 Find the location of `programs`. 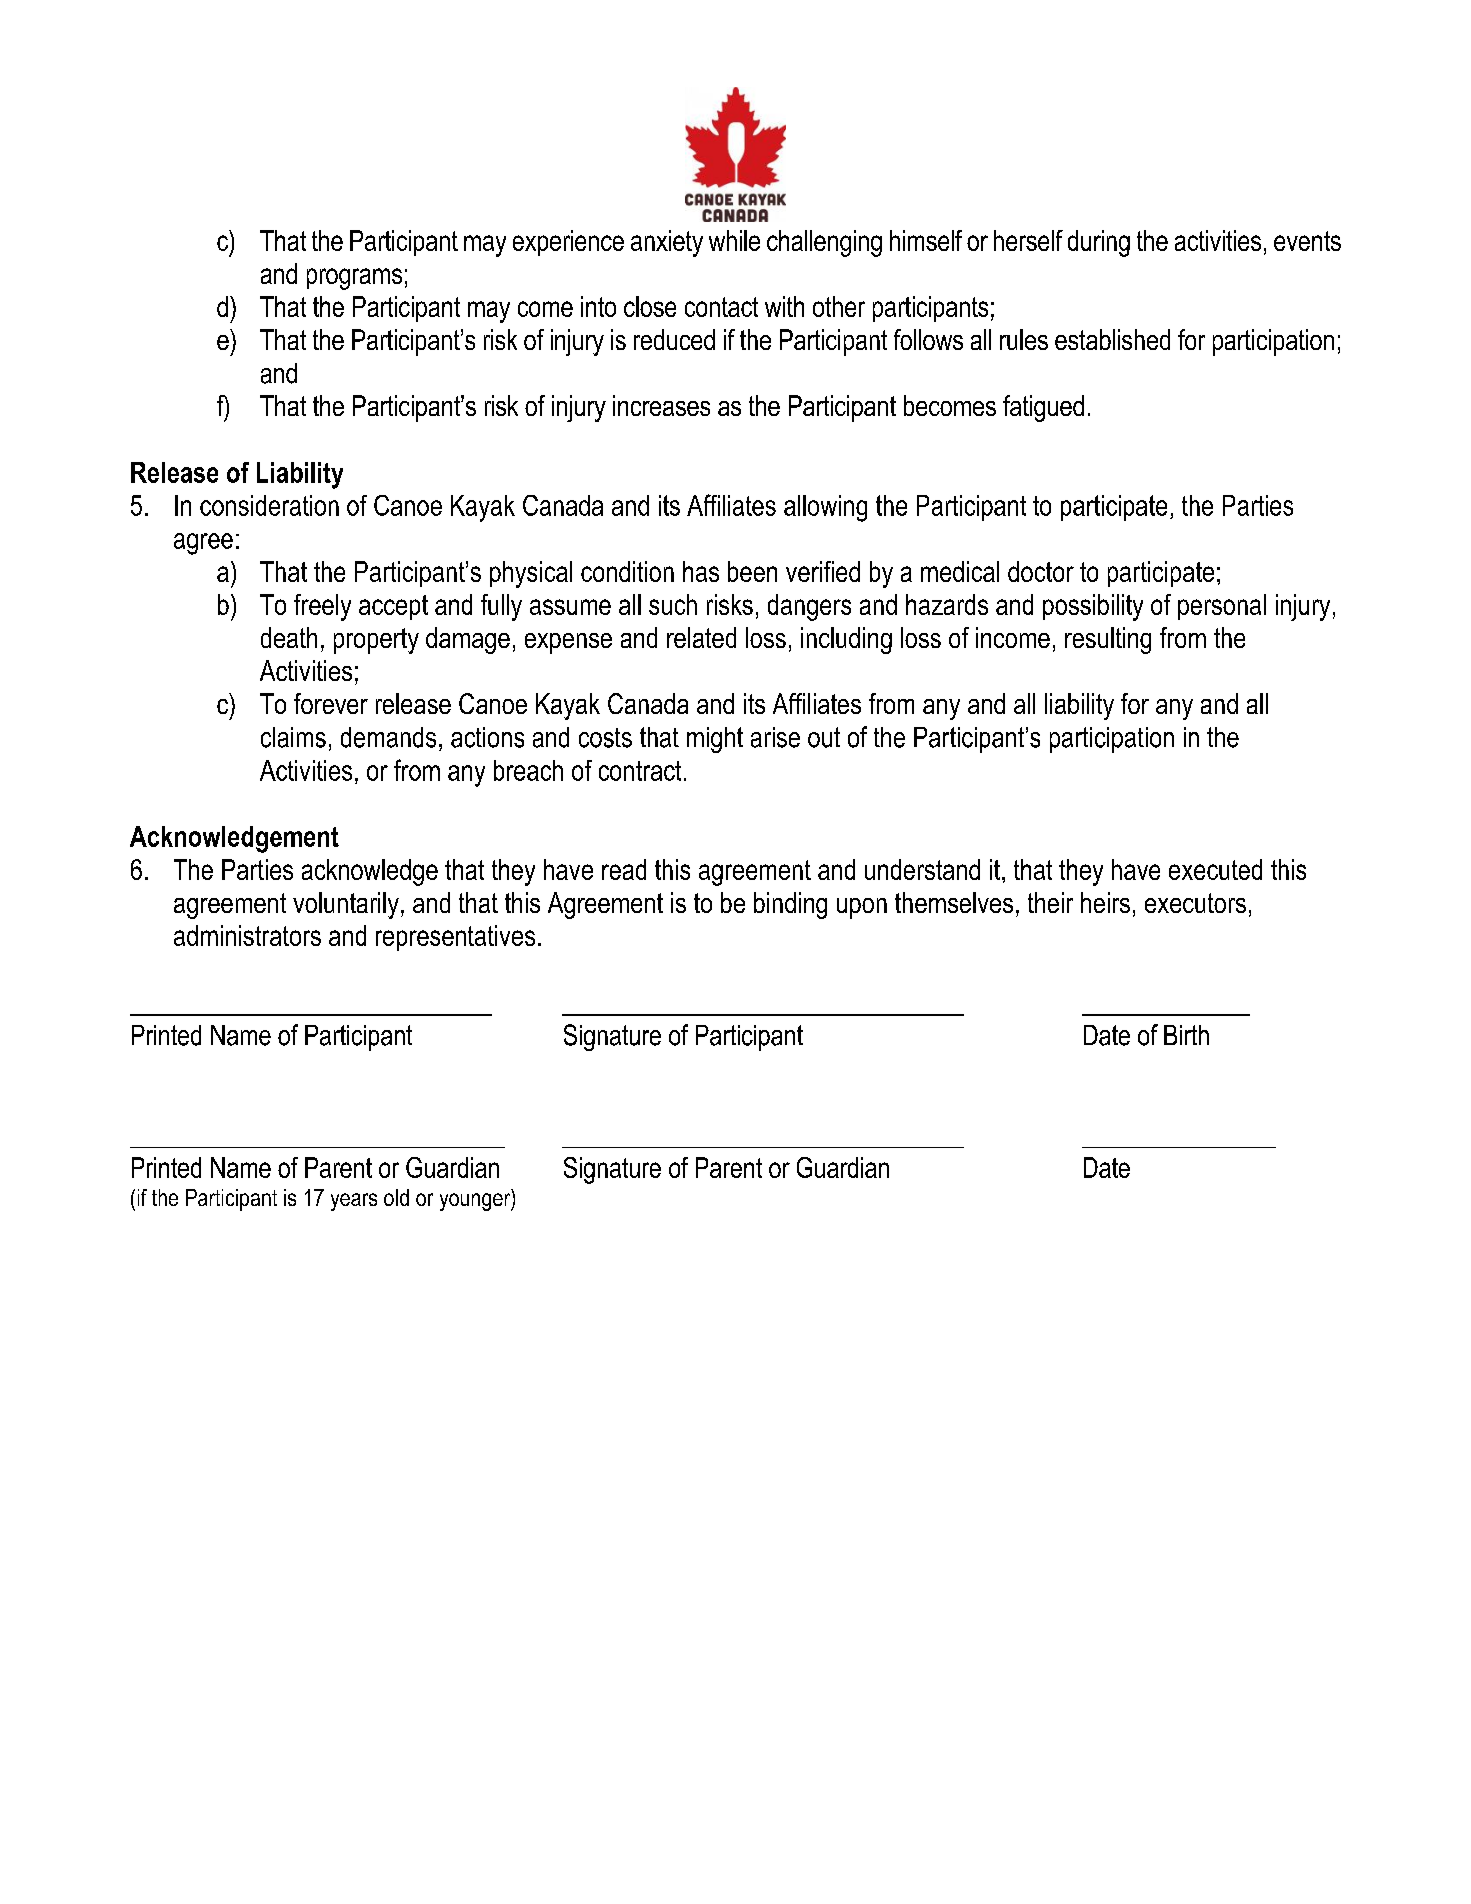

programs is located at coordinates (354, 279).
